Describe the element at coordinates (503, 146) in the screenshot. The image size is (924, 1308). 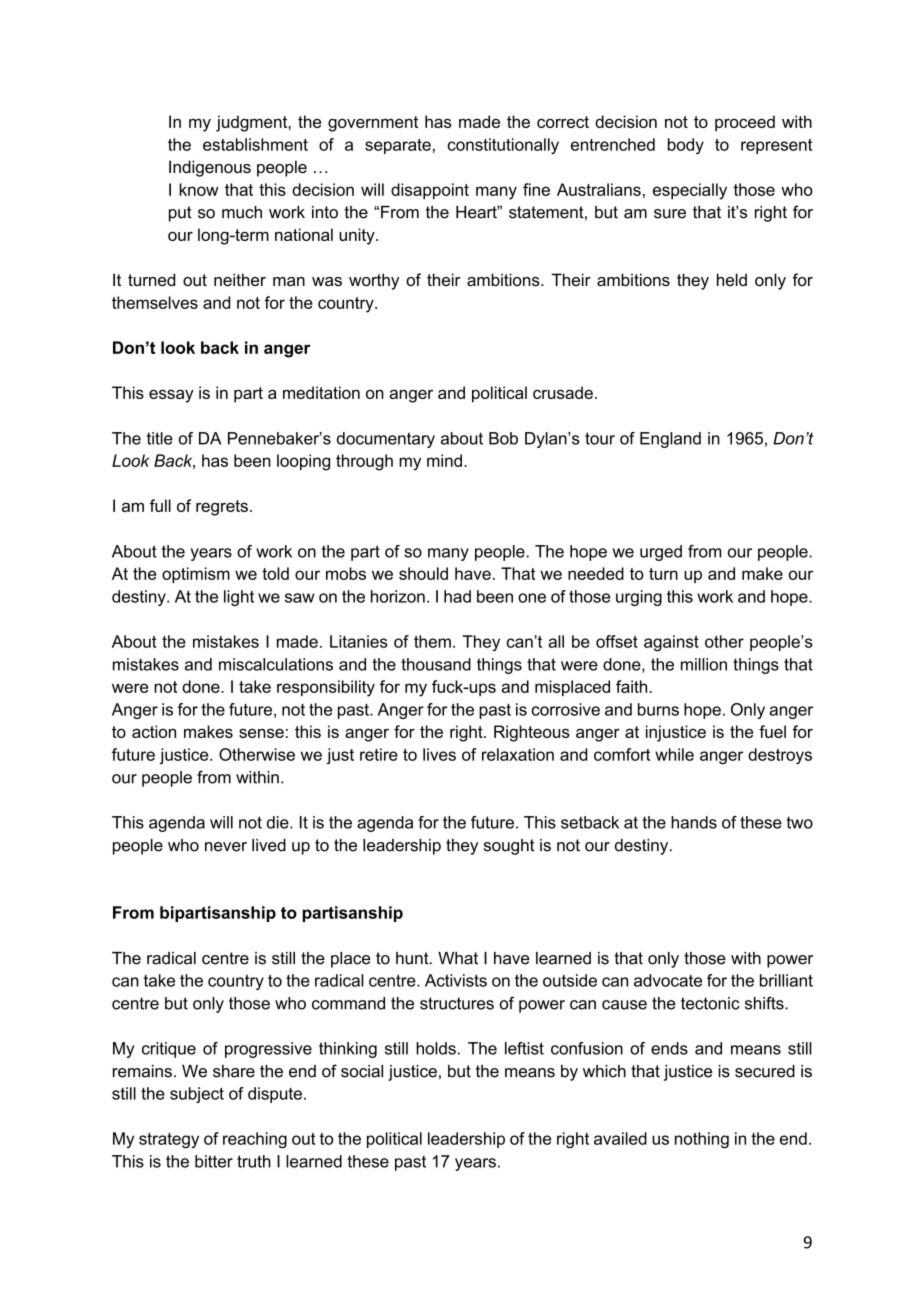
I see `constitutionally` at that location.
